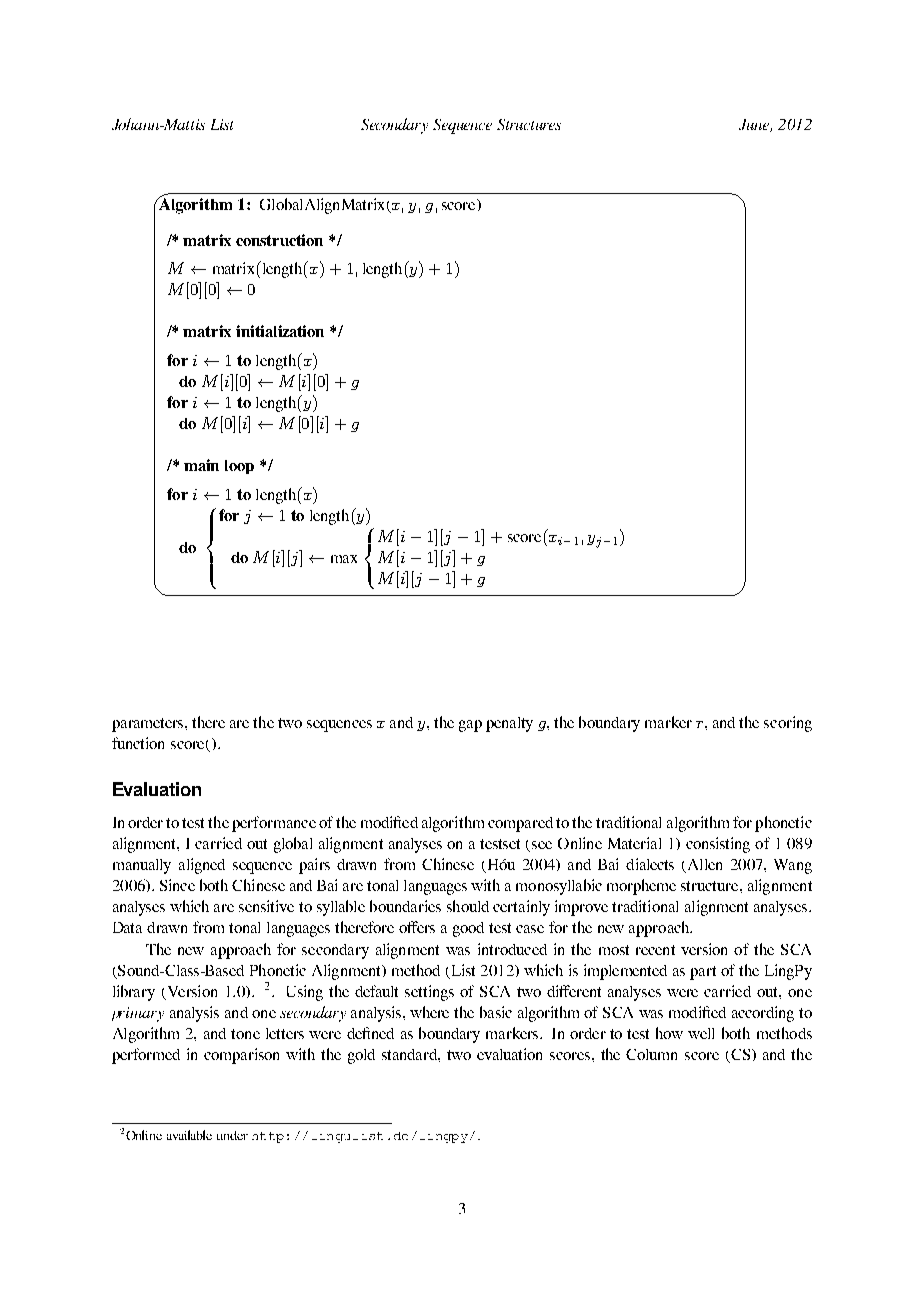 Image resolution: width=924 pixels, height=1308 pixels. I want to click on available, so click(189, 1135).
